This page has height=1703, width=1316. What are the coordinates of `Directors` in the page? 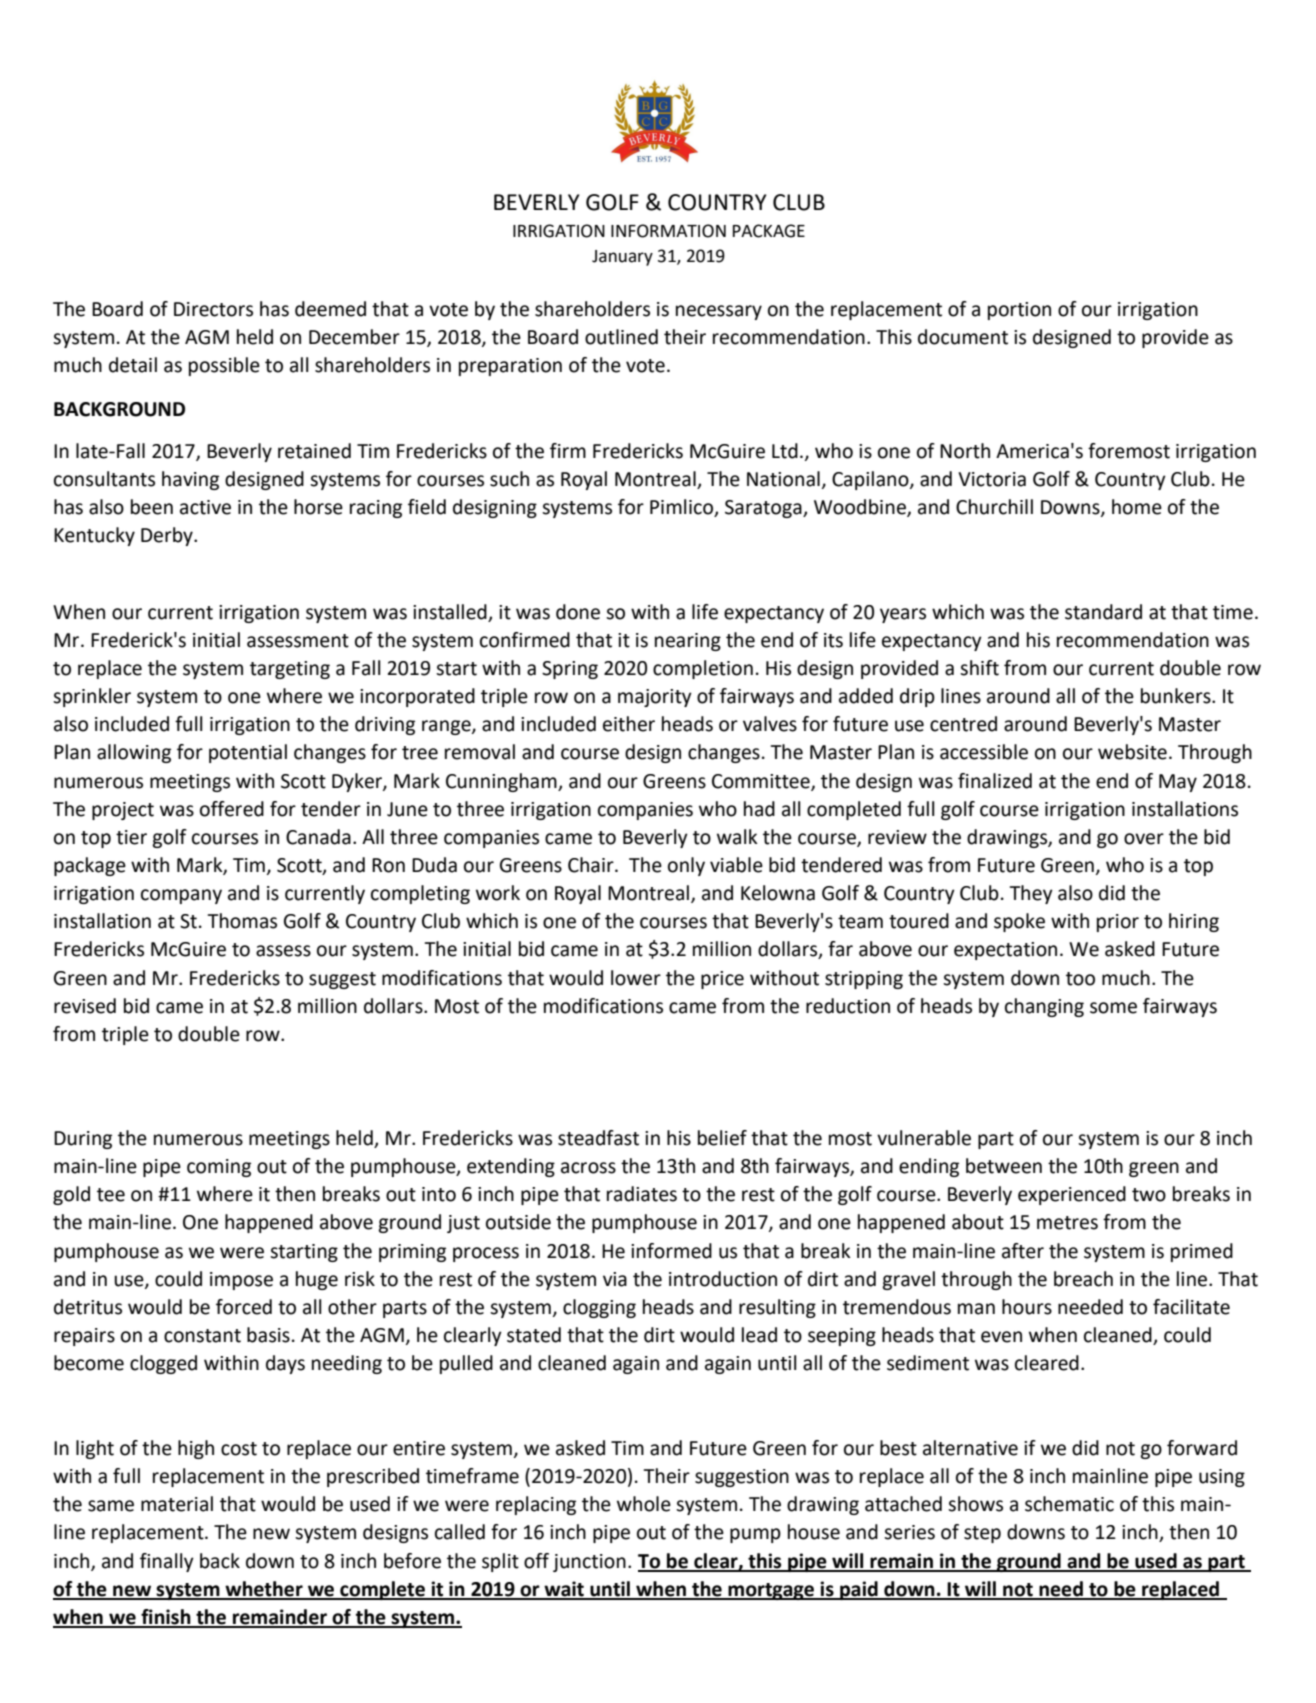 It's located at (213, 309).
